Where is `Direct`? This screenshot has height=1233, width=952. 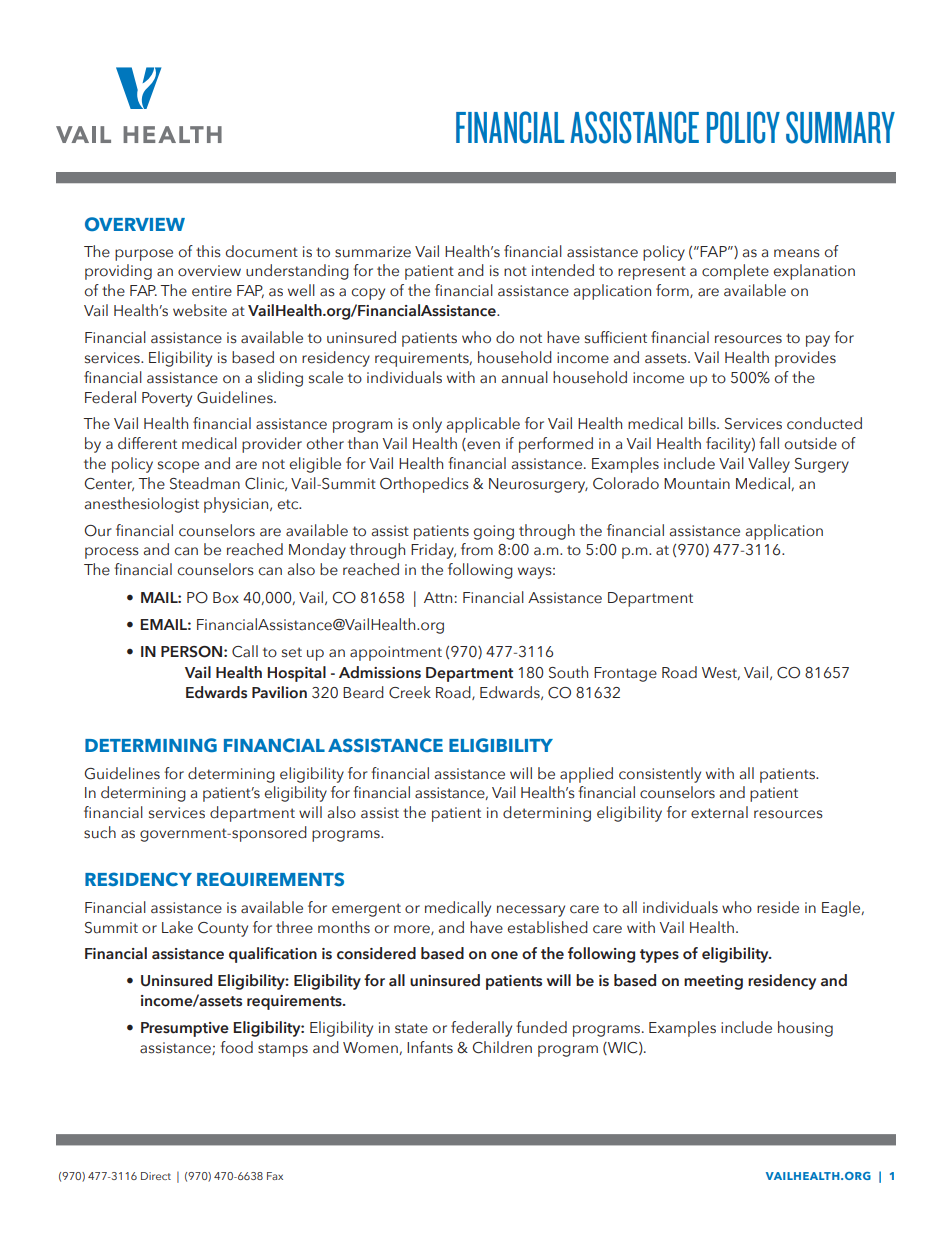
Direct is located at coordinates (156, 1176).
